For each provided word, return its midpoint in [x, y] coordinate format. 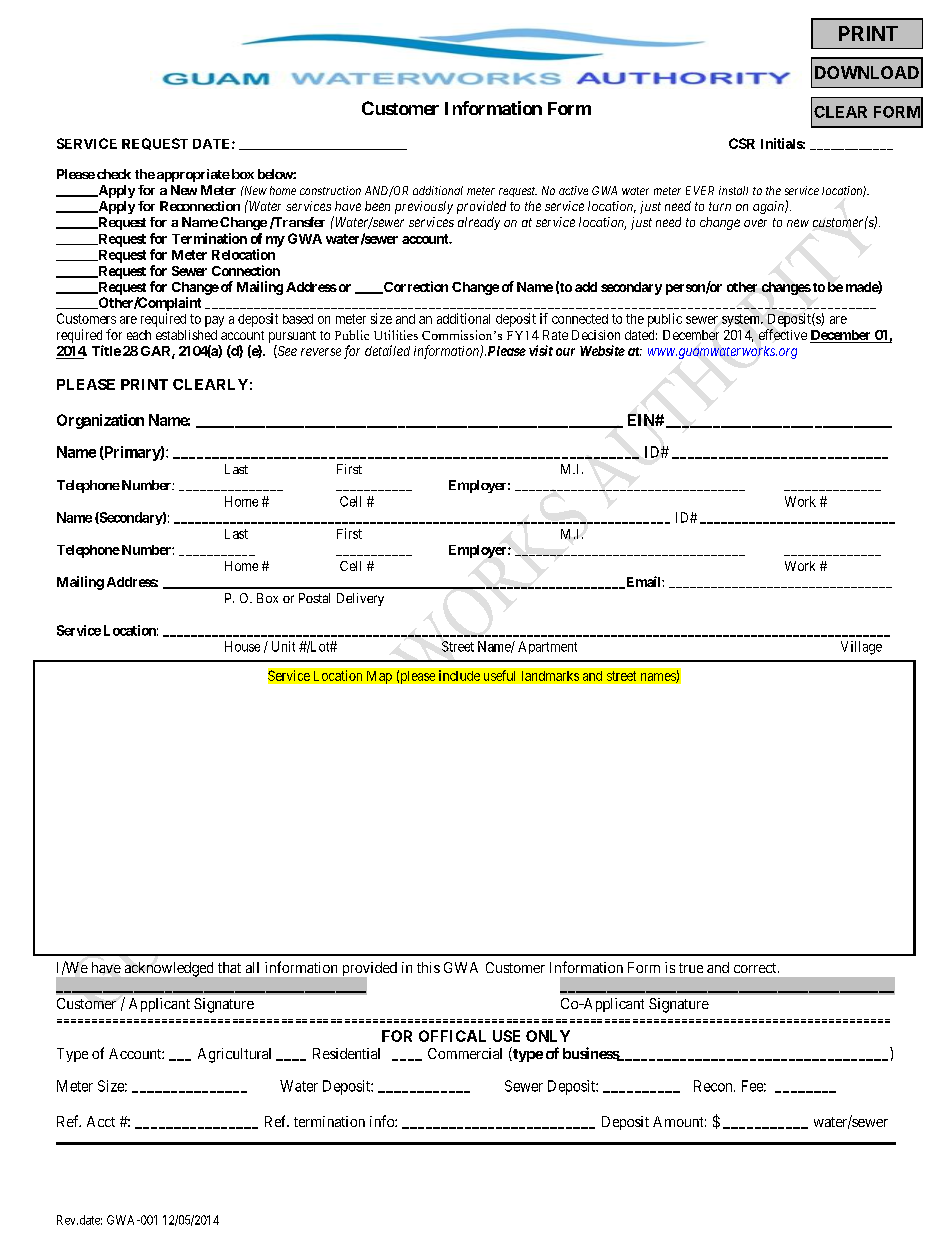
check [114, 174]
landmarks [550, 676]
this [428, 967]
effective [783, 334]
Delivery [360, 599]
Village [861, 648]
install [733, 190]
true [691, 968]
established [186, 335]
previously [424, 207]
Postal [314, 598]
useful [499, 675]
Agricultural [234, 1055]
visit [541, 350]
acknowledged [169, 969]
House [242, 646]
